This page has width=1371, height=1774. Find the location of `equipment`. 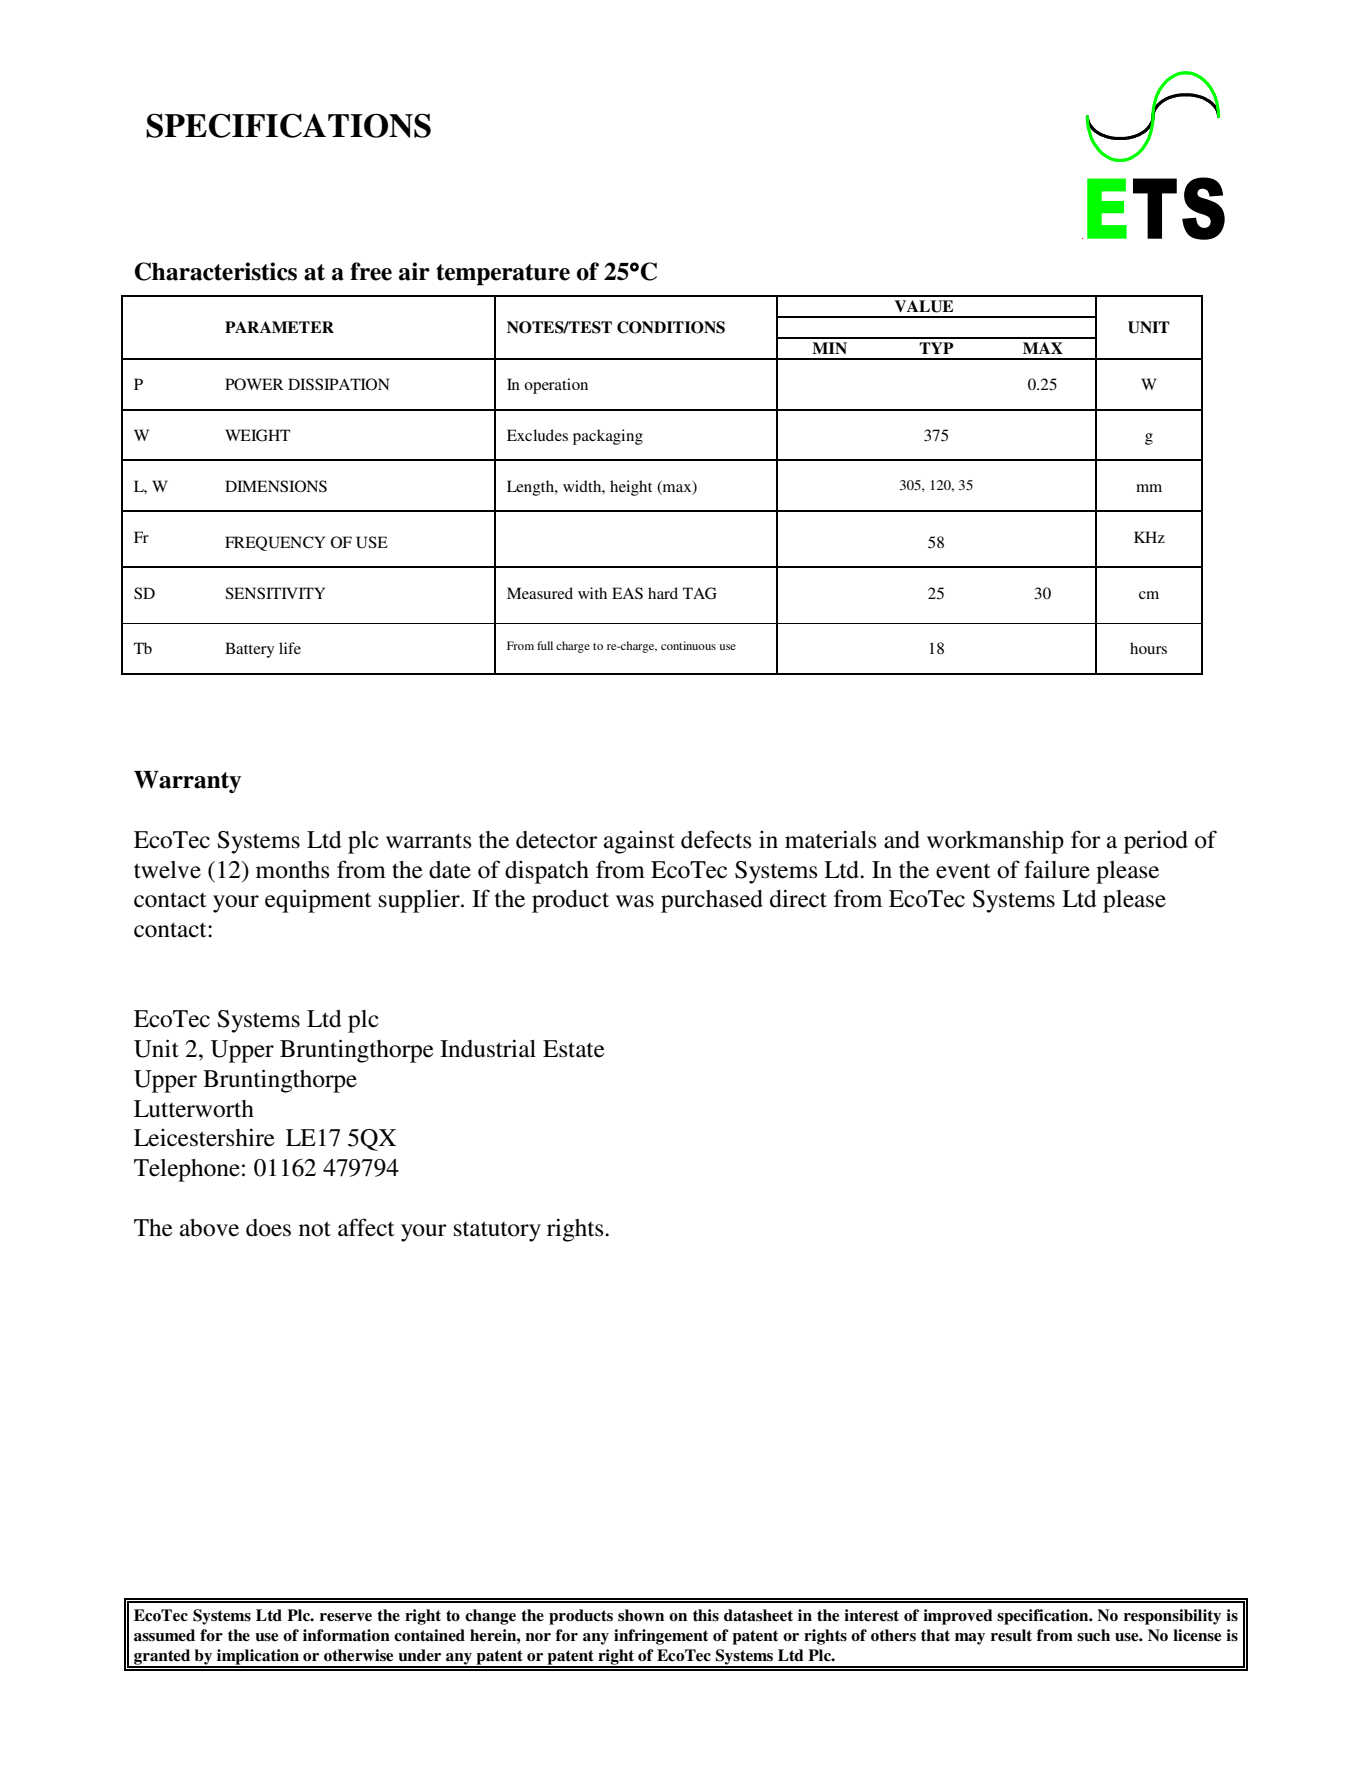

equipment is located at coordinates (318, 901).
